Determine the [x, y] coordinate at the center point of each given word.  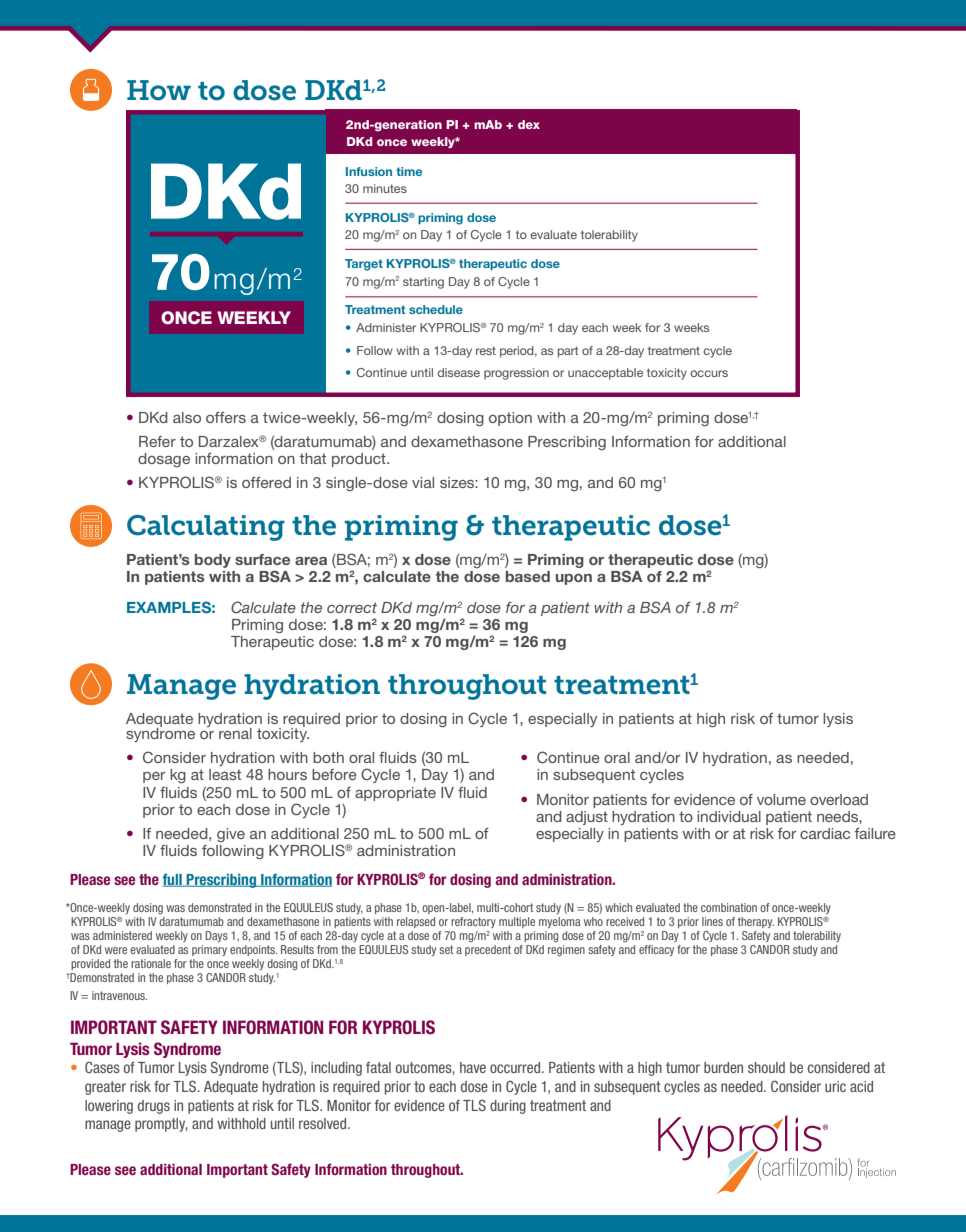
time [409, 171]
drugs [154, 1107]
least [225, 774]
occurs [709, 373]
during [508, 1107]
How [159, 90]
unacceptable [605, 374]
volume [781, 799]
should [766, 1067]
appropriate [395, 794]
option [510, 419]
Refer [157, 441]
